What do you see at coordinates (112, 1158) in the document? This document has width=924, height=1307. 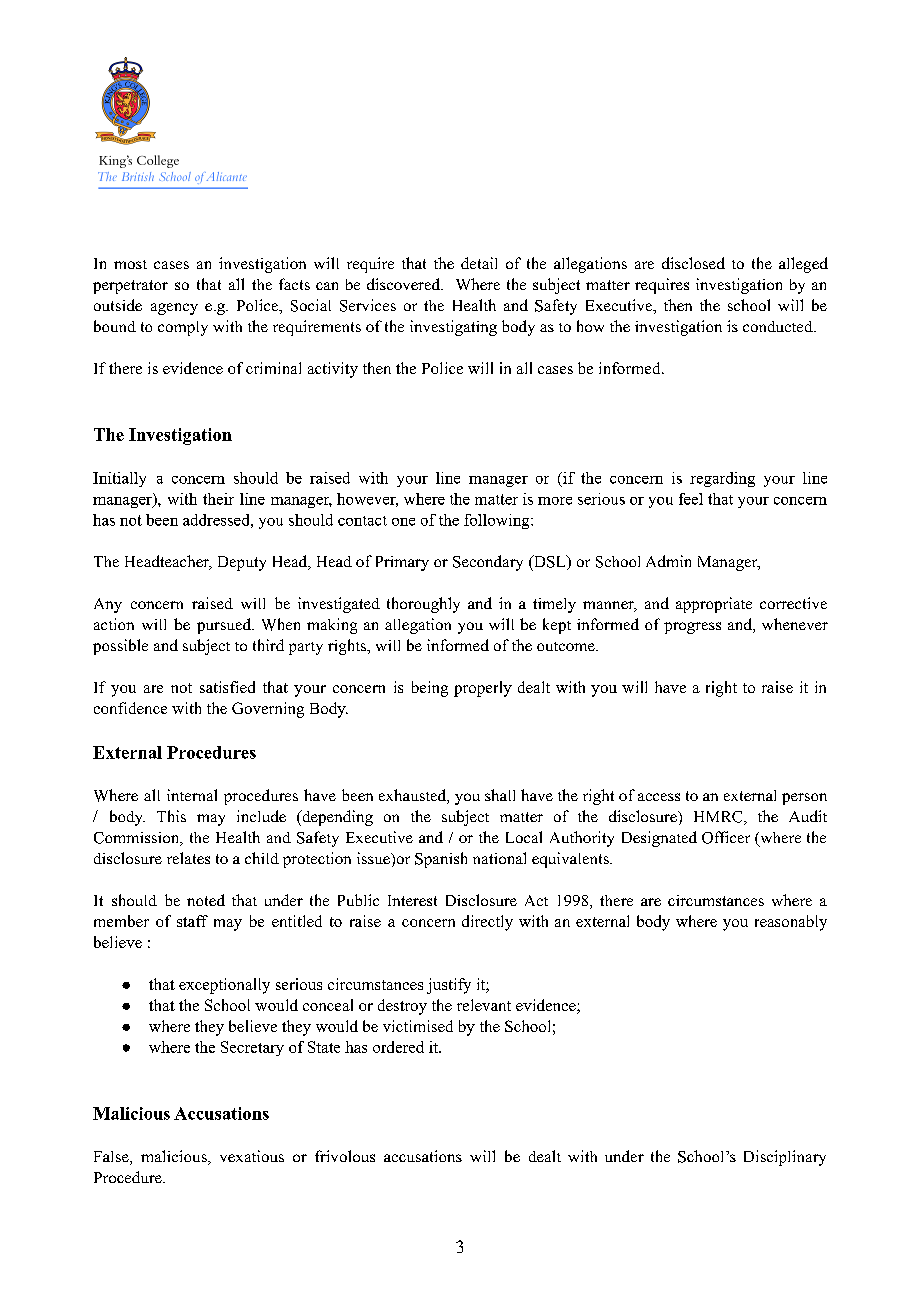 I see `False` at bounding box center [112, 1158].
